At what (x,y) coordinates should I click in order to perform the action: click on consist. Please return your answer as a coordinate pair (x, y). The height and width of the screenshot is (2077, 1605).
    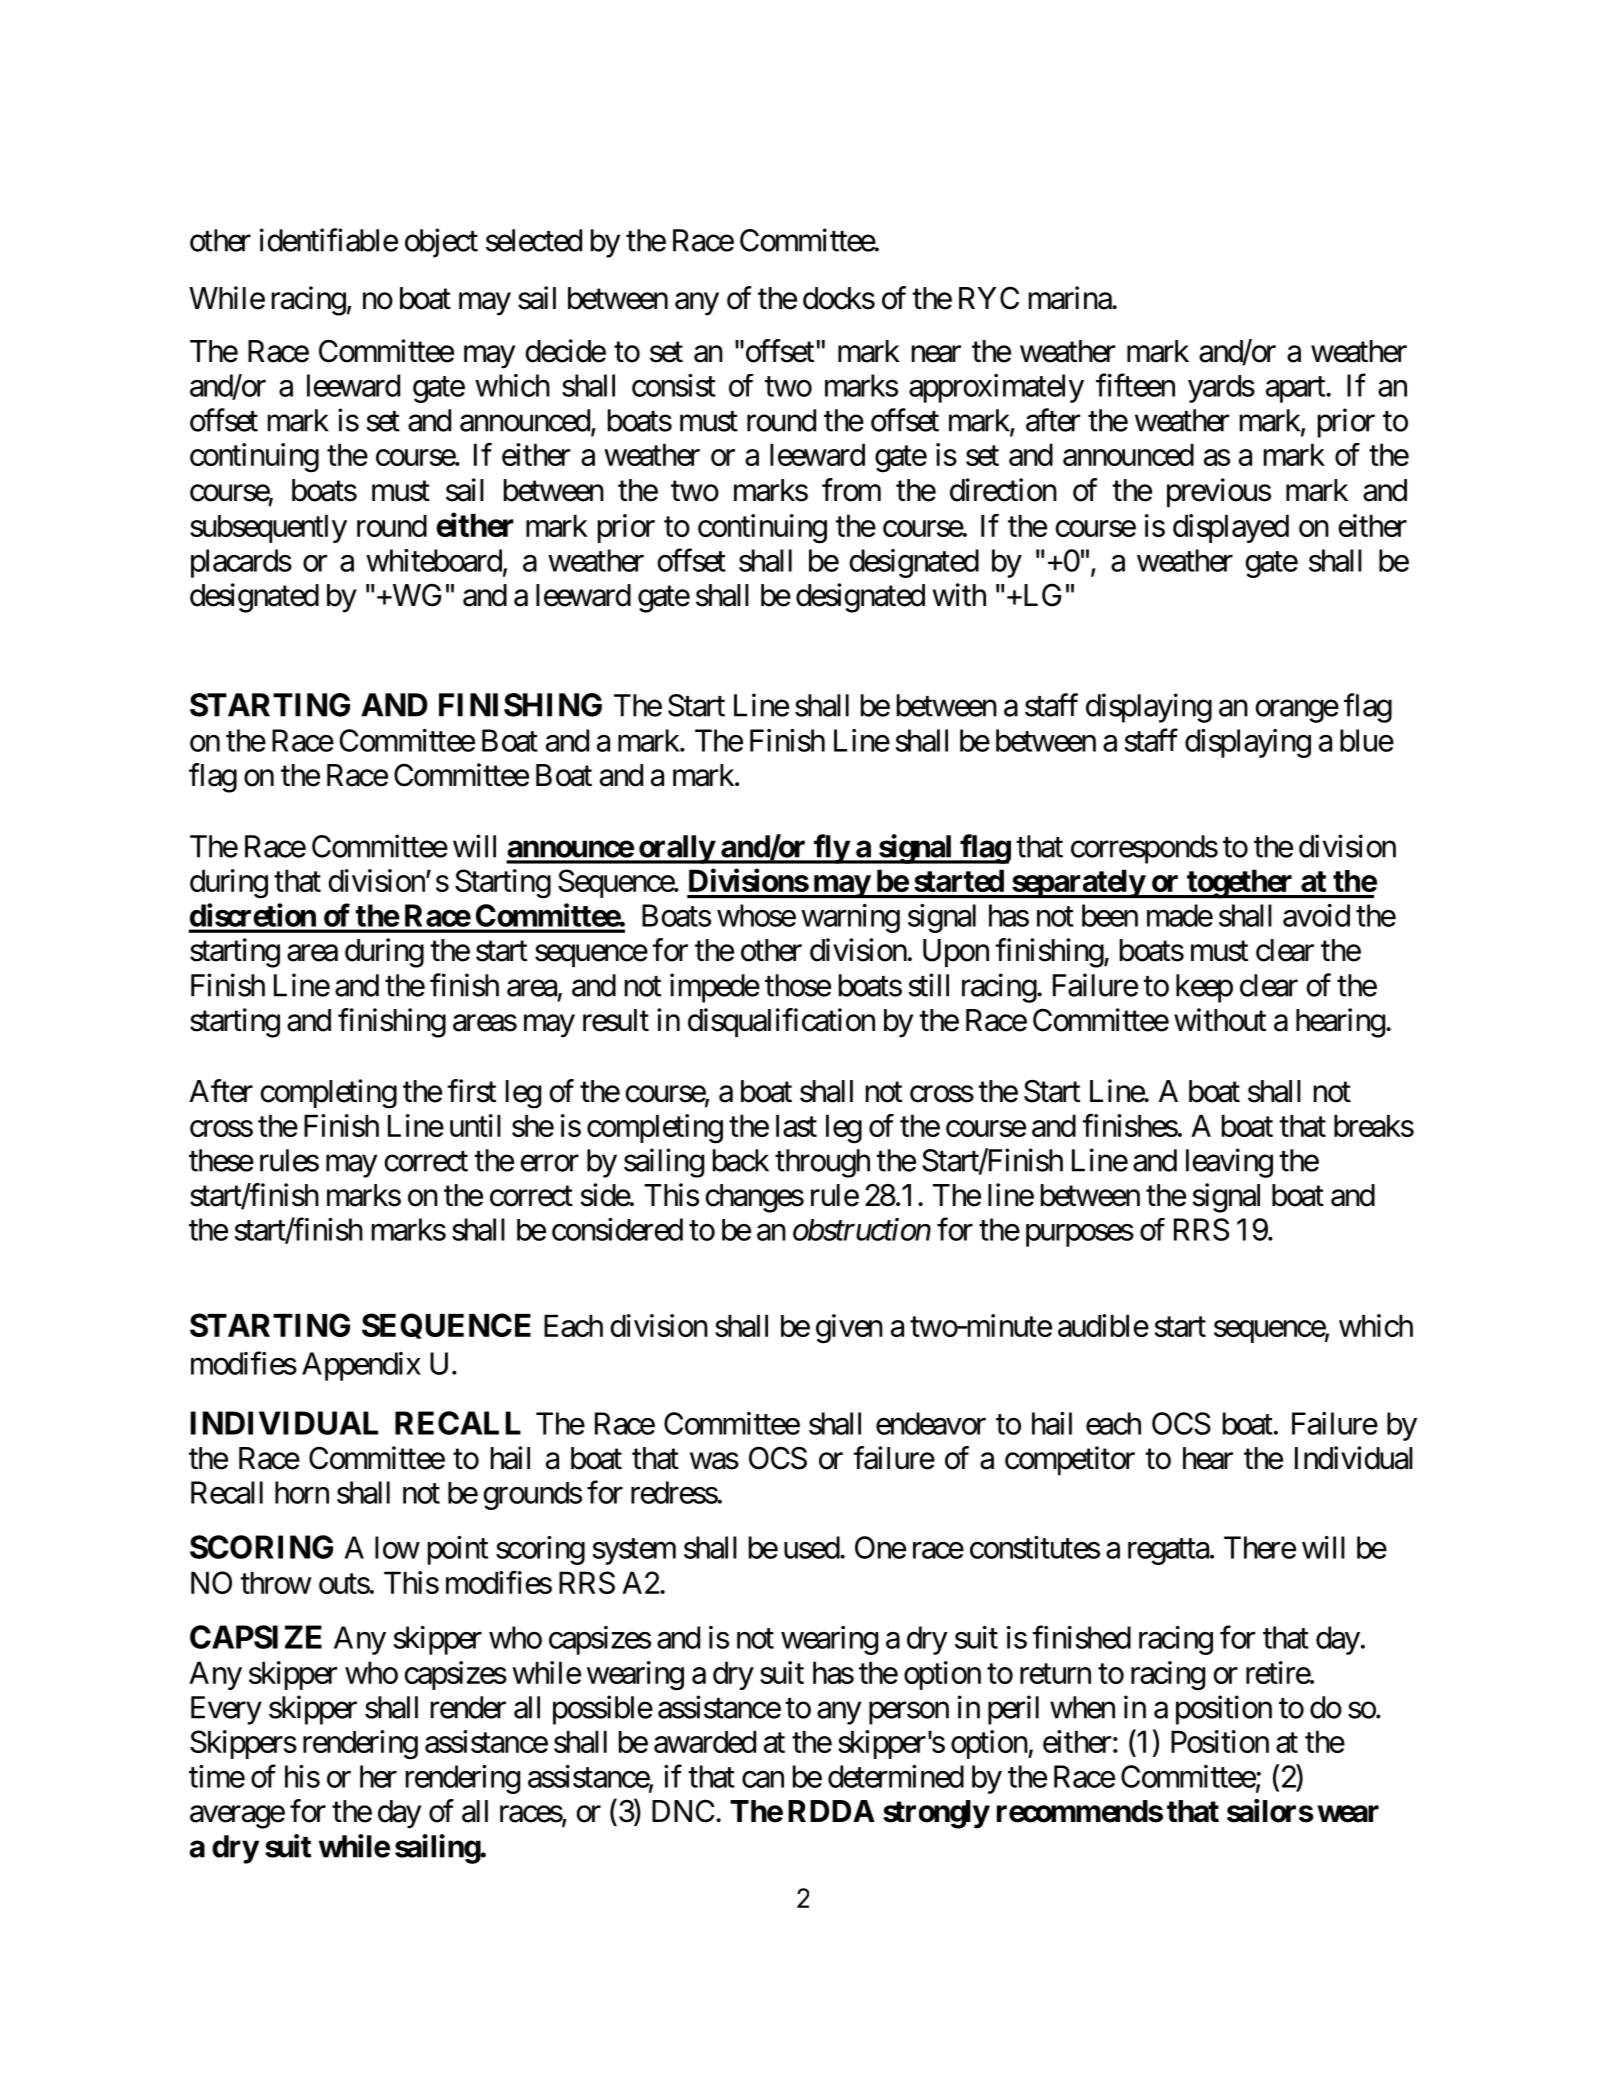
    Looking at the image, I should click on (674, 385).
